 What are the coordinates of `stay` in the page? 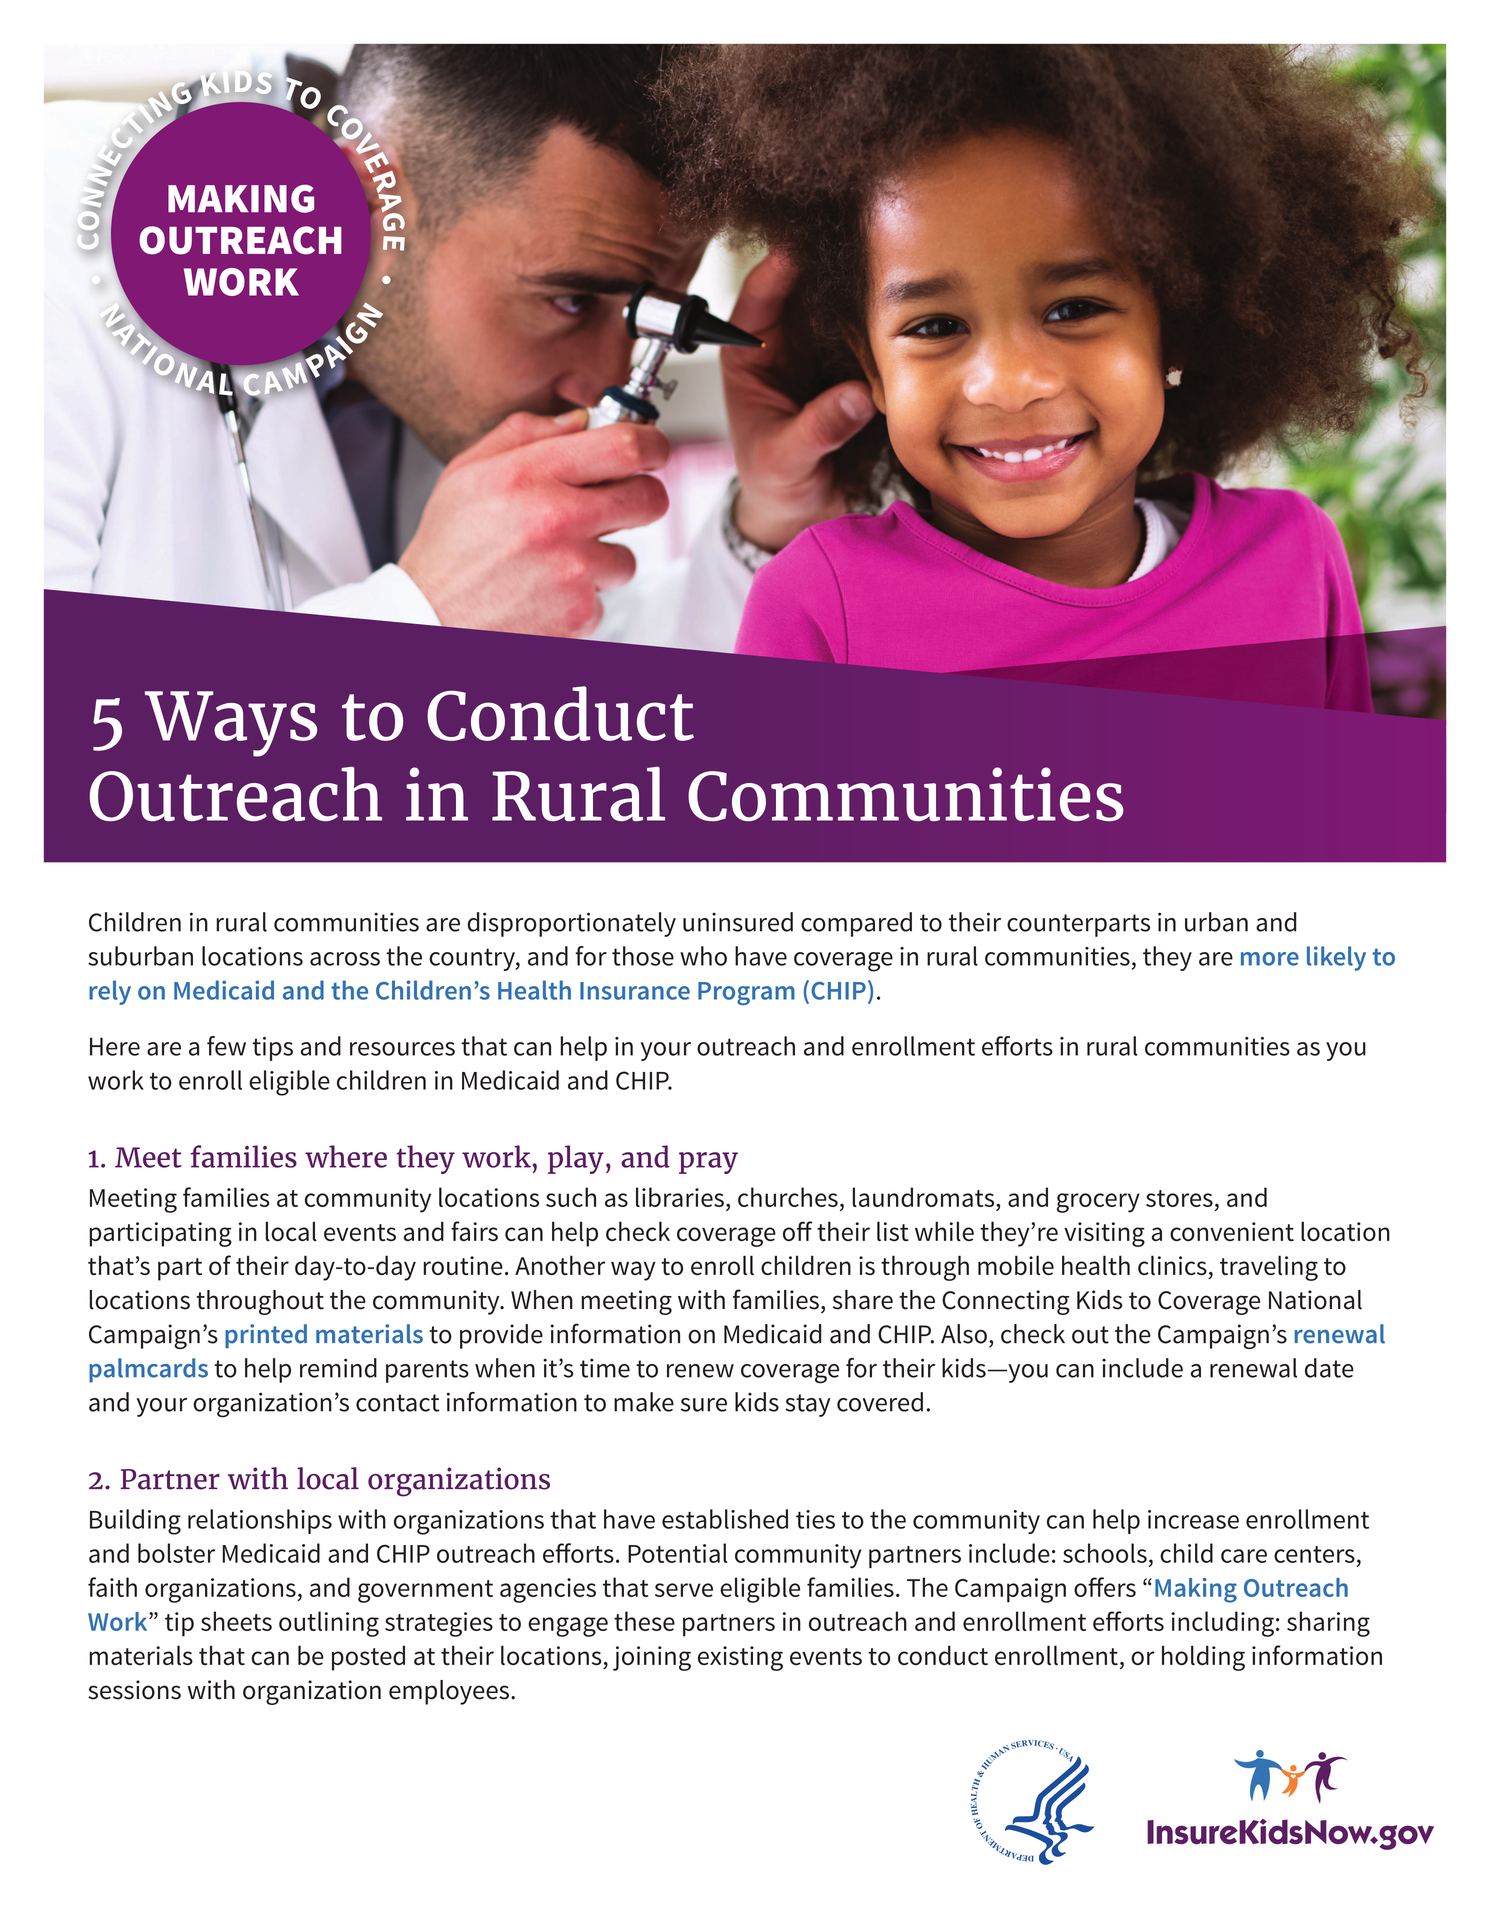 It's located at (808, 1405).
